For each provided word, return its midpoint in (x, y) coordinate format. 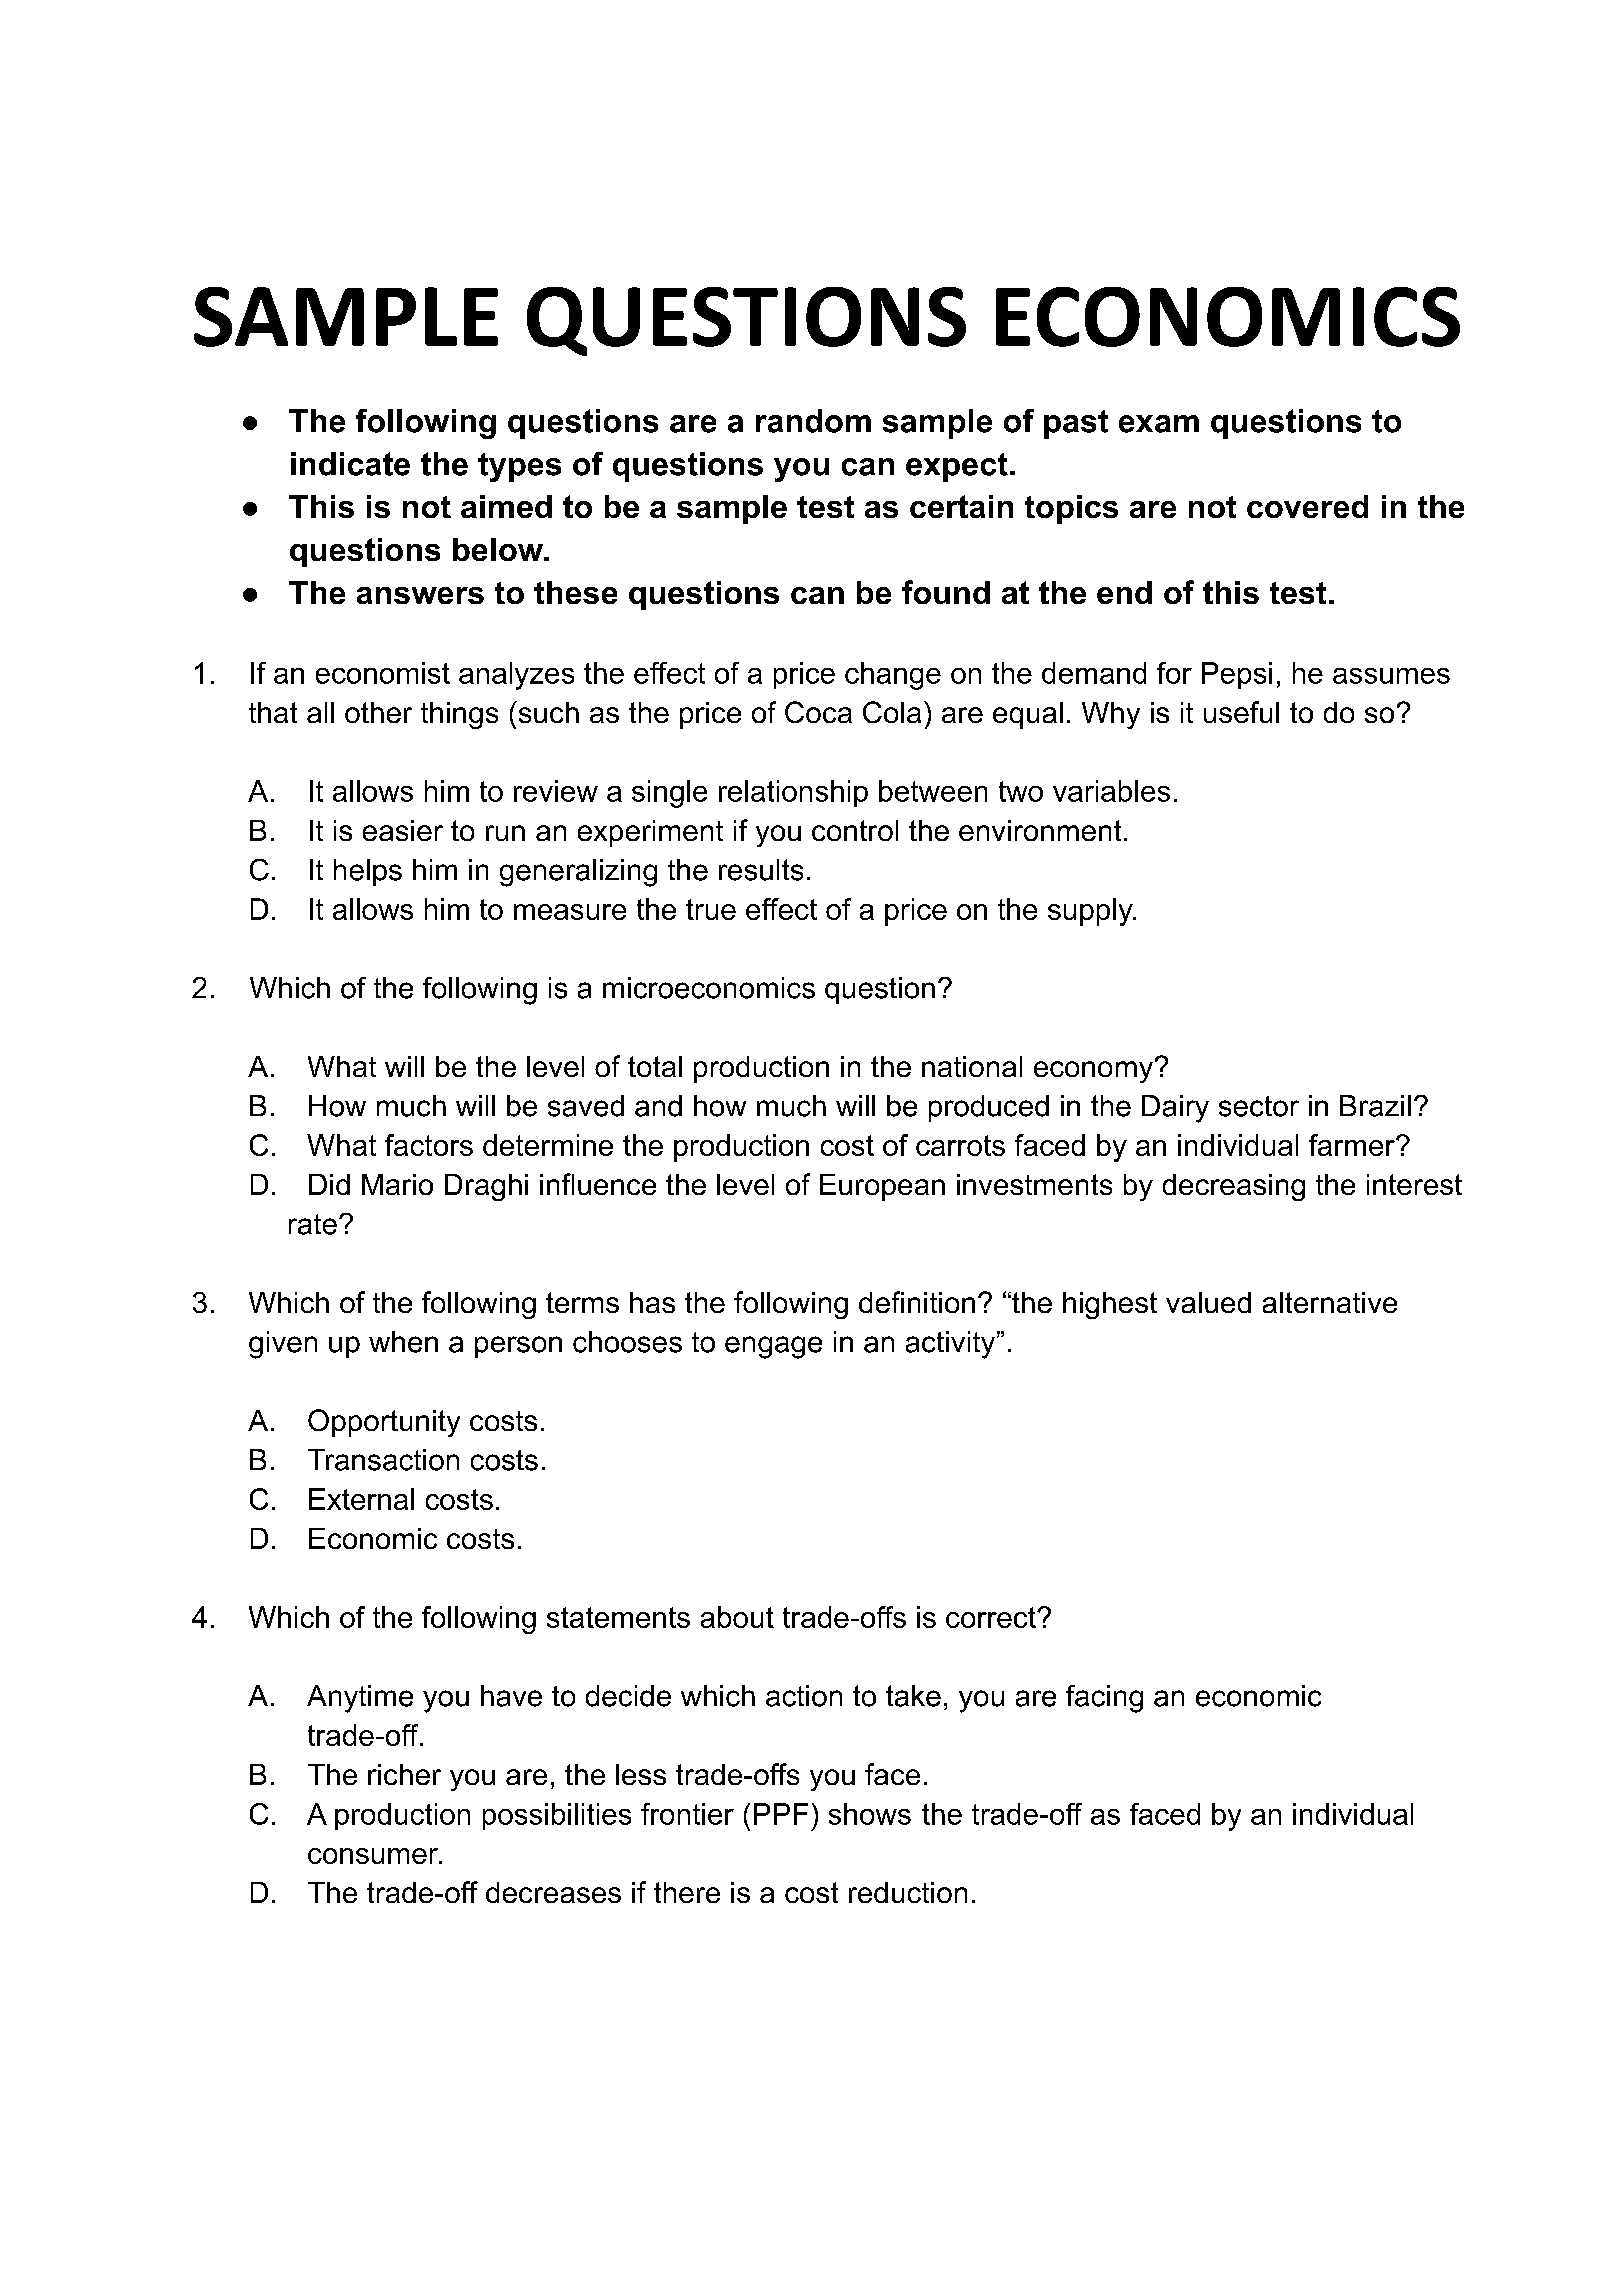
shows (870, 1814)
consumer (374, 1856)
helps (368, 872)
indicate (350, 464)
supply (1091, 912)
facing (1104, 1699)
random (813, 421)
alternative (1330, 1302)
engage (773, 1347)
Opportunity (384, 1423)
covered (1307, 506)
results (761, 870)
